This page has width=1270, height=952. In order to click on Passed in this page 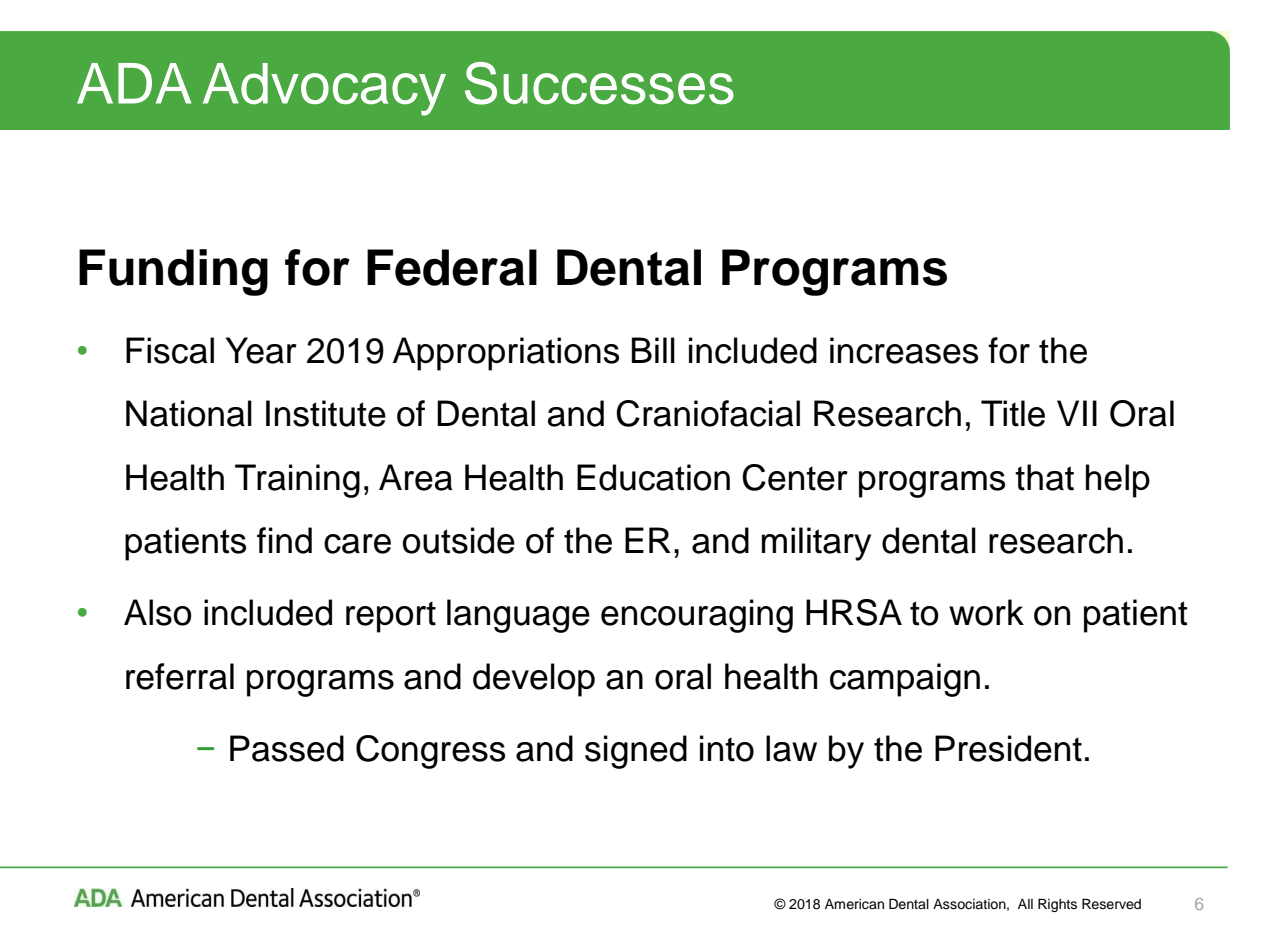, I will do `click(287, 748)`.
